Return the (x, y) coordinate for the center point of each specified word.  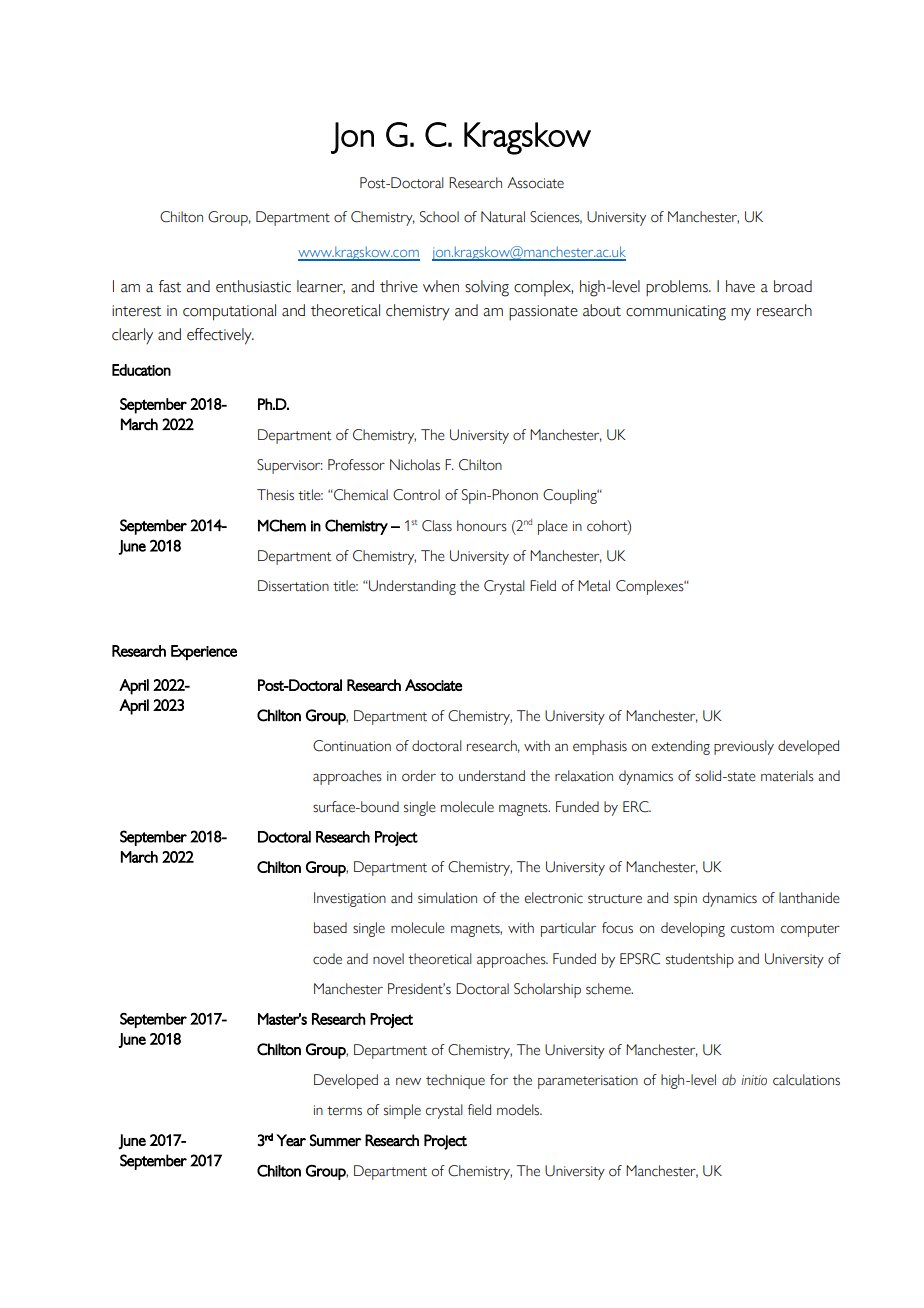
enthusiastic (253, 286)
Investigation (350, 899)
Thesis (275, 495)
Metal (594, 586)
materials (787, 776)
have (740, 286)
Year (291, 1140)
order (419, 776)
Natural (503, 217)
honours (482, 526)
